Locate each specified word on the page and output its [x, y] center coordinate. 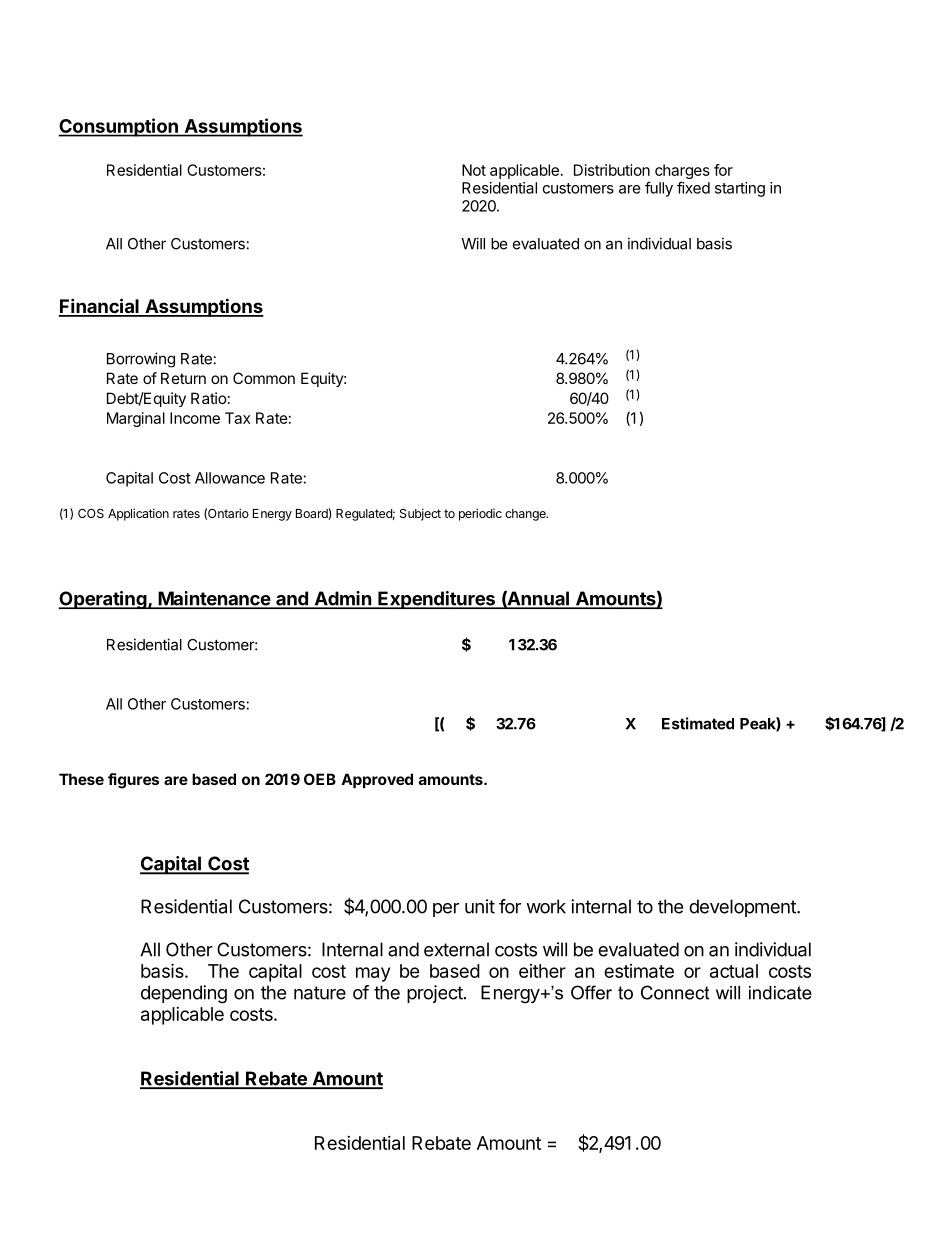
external [456, 949]
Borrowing [141, 360]
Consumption [119, 127]
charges [682, 173]
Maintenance [214, 599]
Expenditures [436, 600]
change [526, 515]
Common [264, 378]
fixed [693, 187]
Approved [377, 780]
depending [184, 994]
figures [133, 781]
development [743, 908]
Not [474, 170]
